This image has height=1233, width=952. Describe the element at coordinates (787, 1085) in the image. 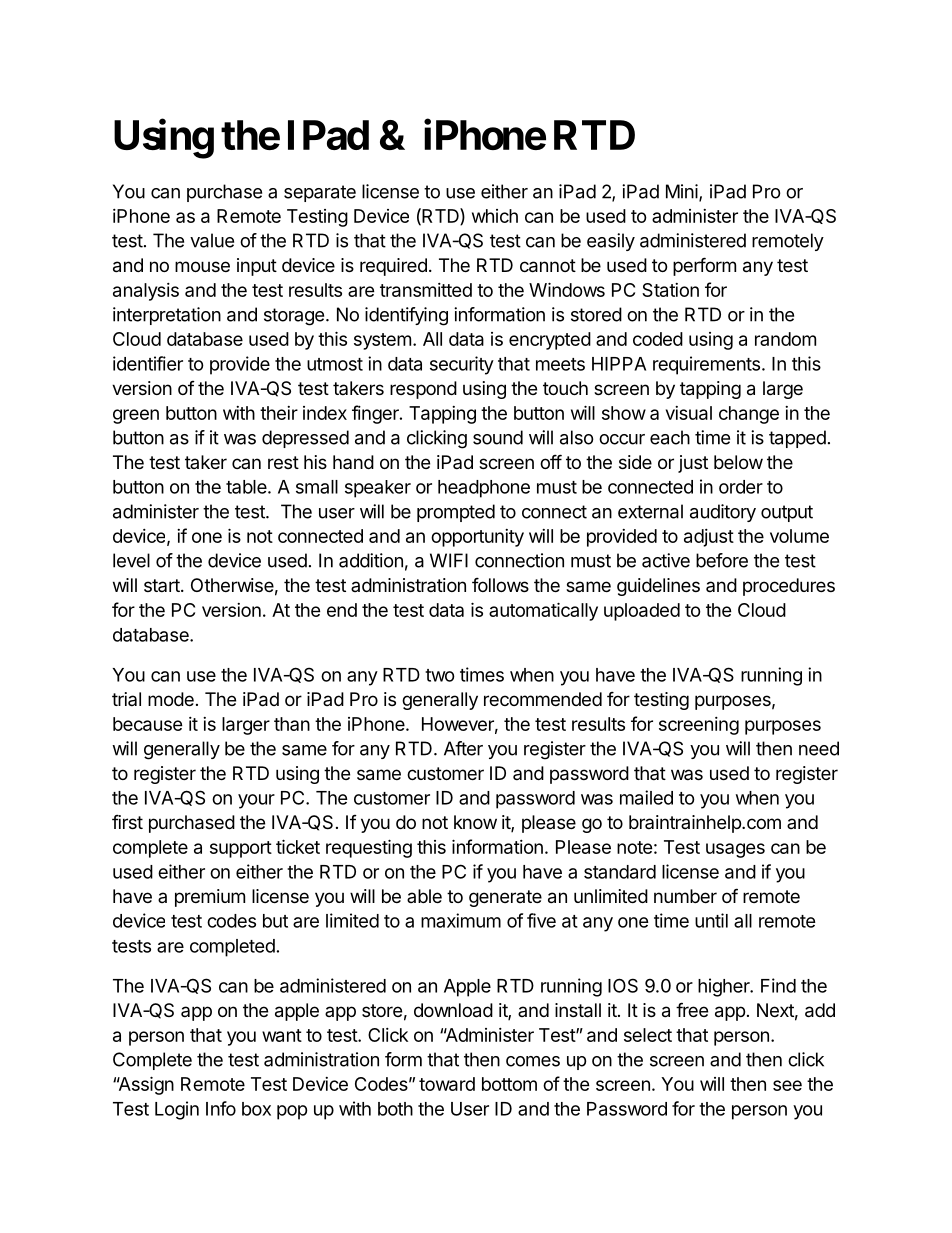

I see `see` at that location.
